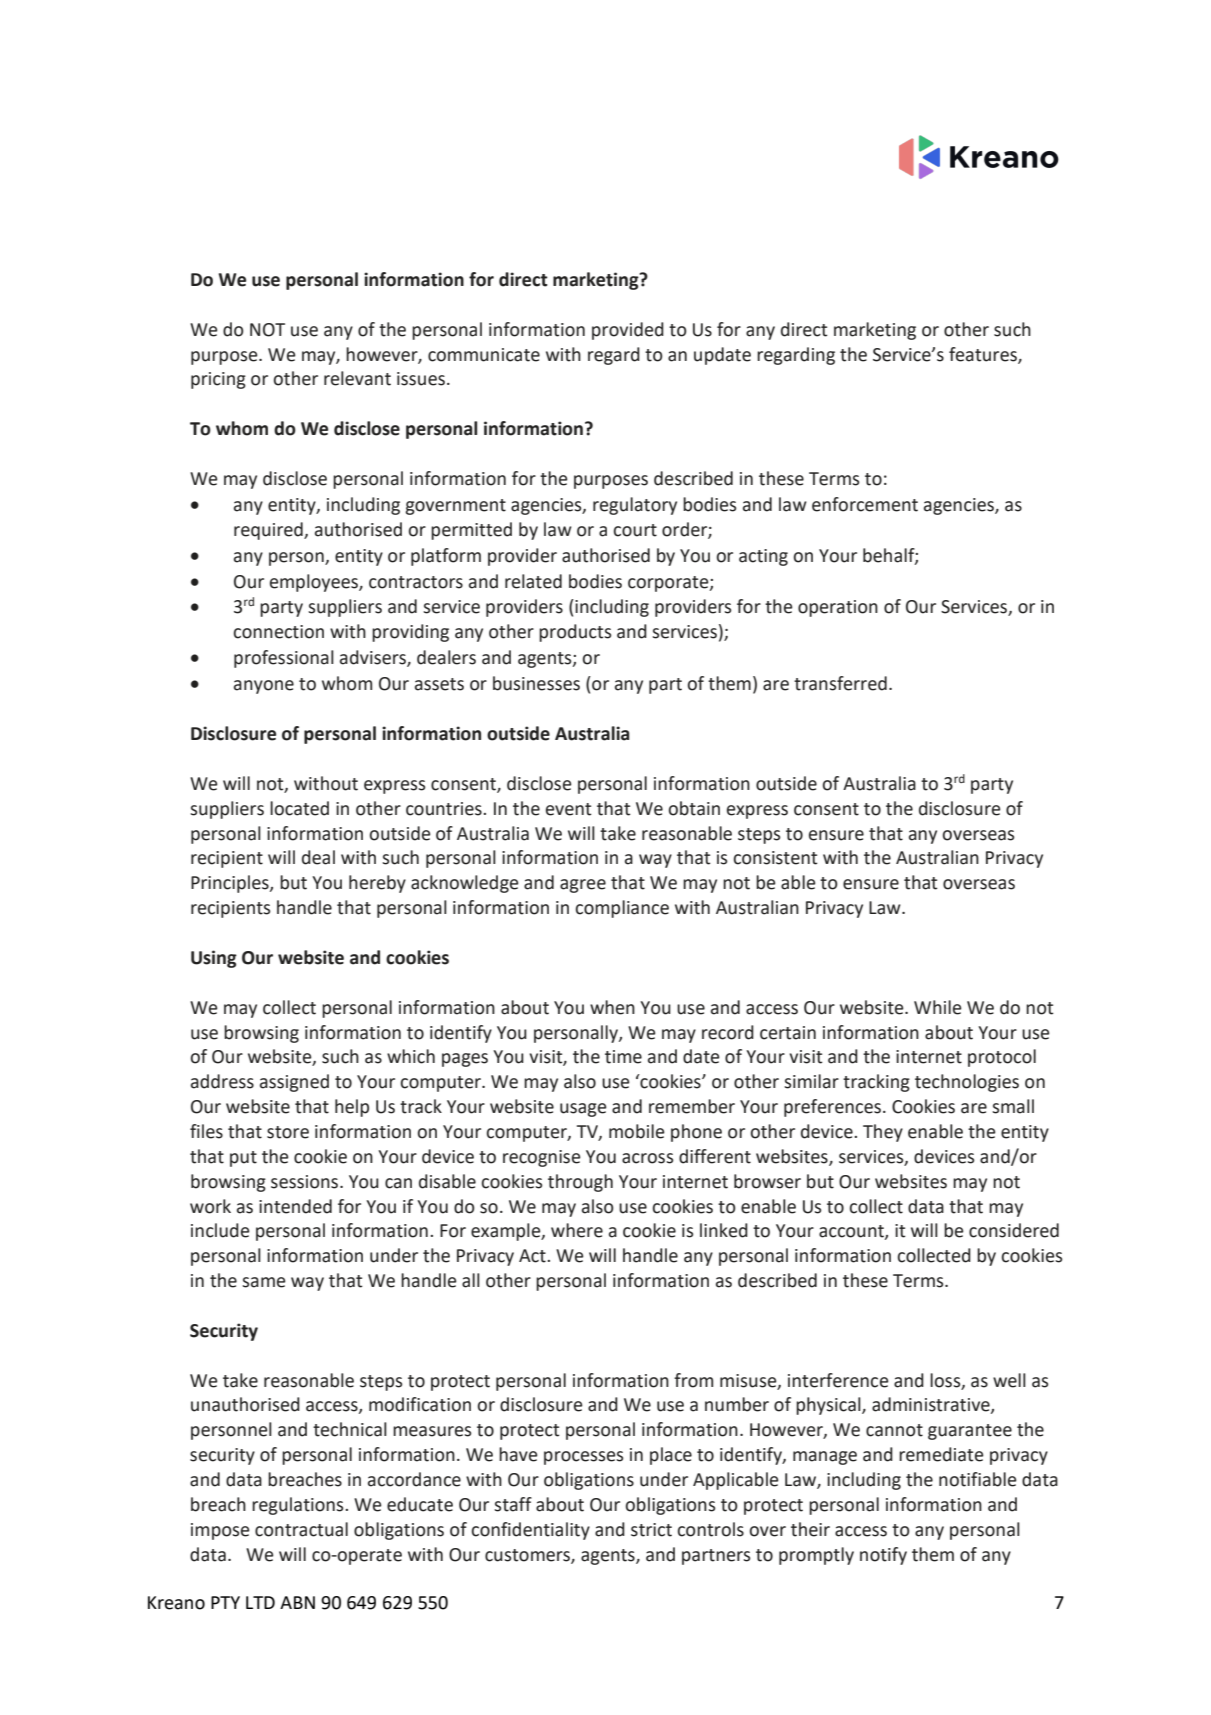 The height and width of the screenshot is (1715, 1211). What do you see at coordinates (651, 1530) in the screenshot?
I see `strict` at bounding box center [651, 1530].
